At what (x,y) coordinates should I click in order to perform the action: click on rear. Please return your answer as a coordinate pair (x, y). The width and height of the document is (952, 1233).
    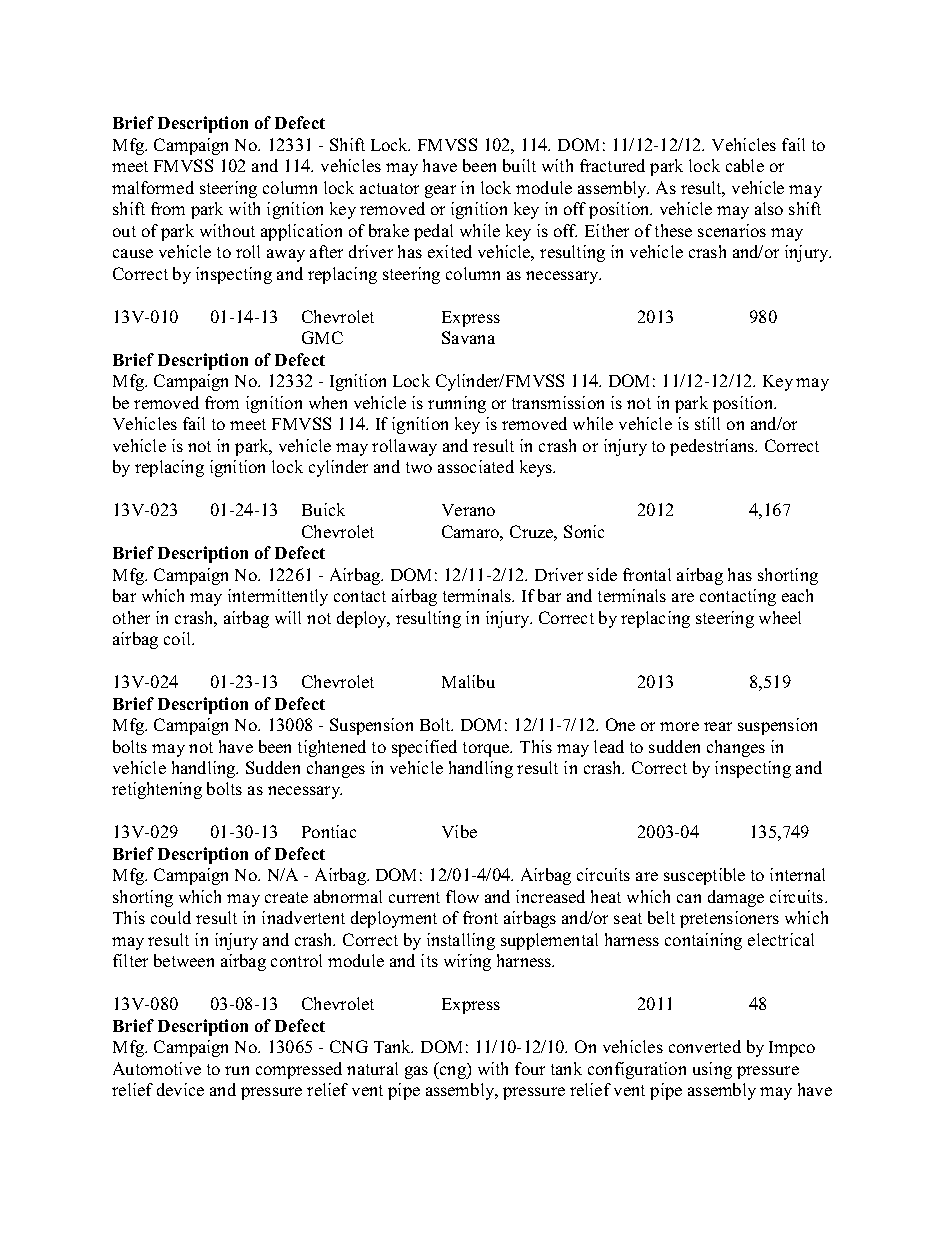
    Looking at the image, I should click on (718, 726).
